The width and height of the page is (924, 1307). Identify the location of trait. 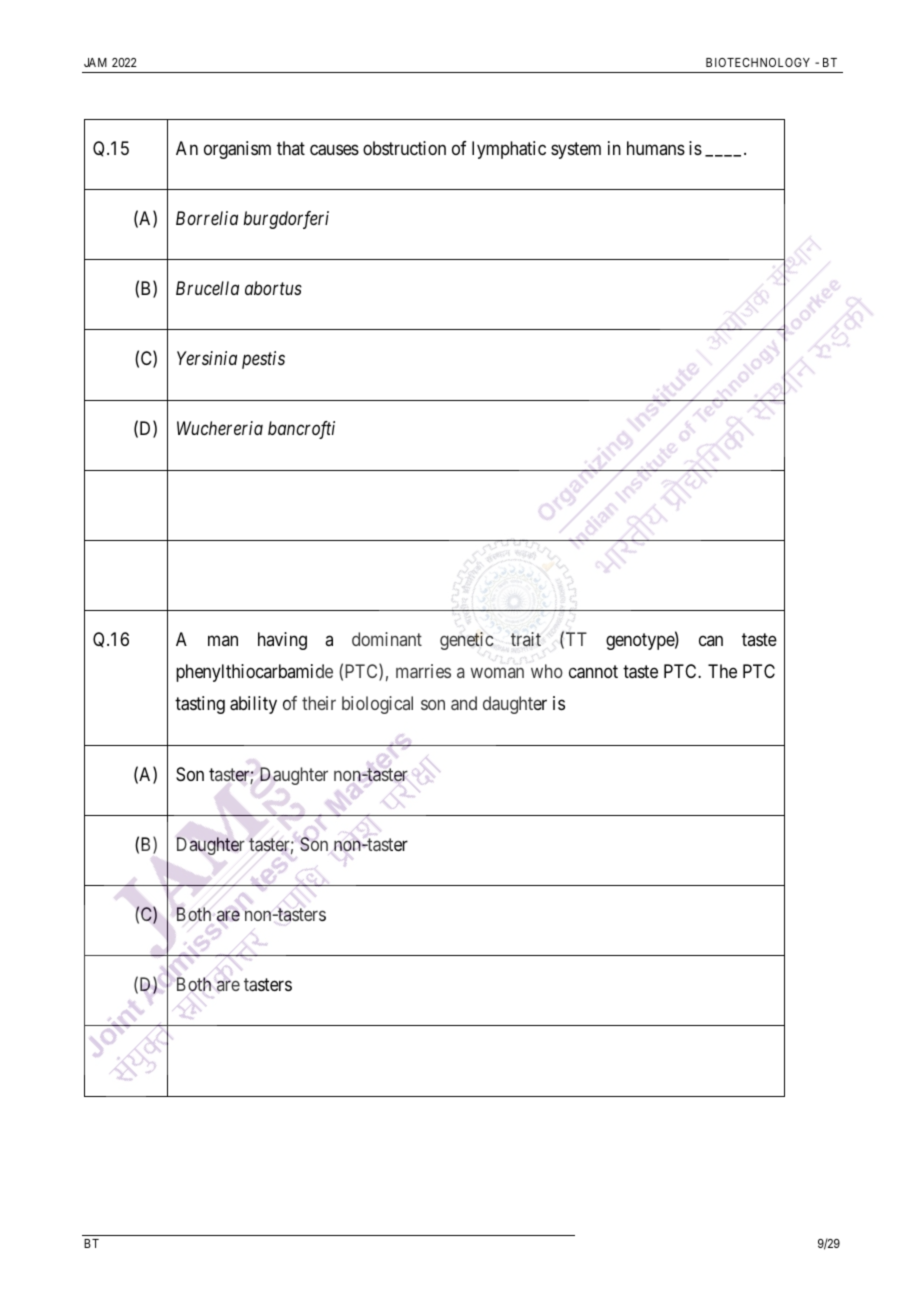
(526, 639).
